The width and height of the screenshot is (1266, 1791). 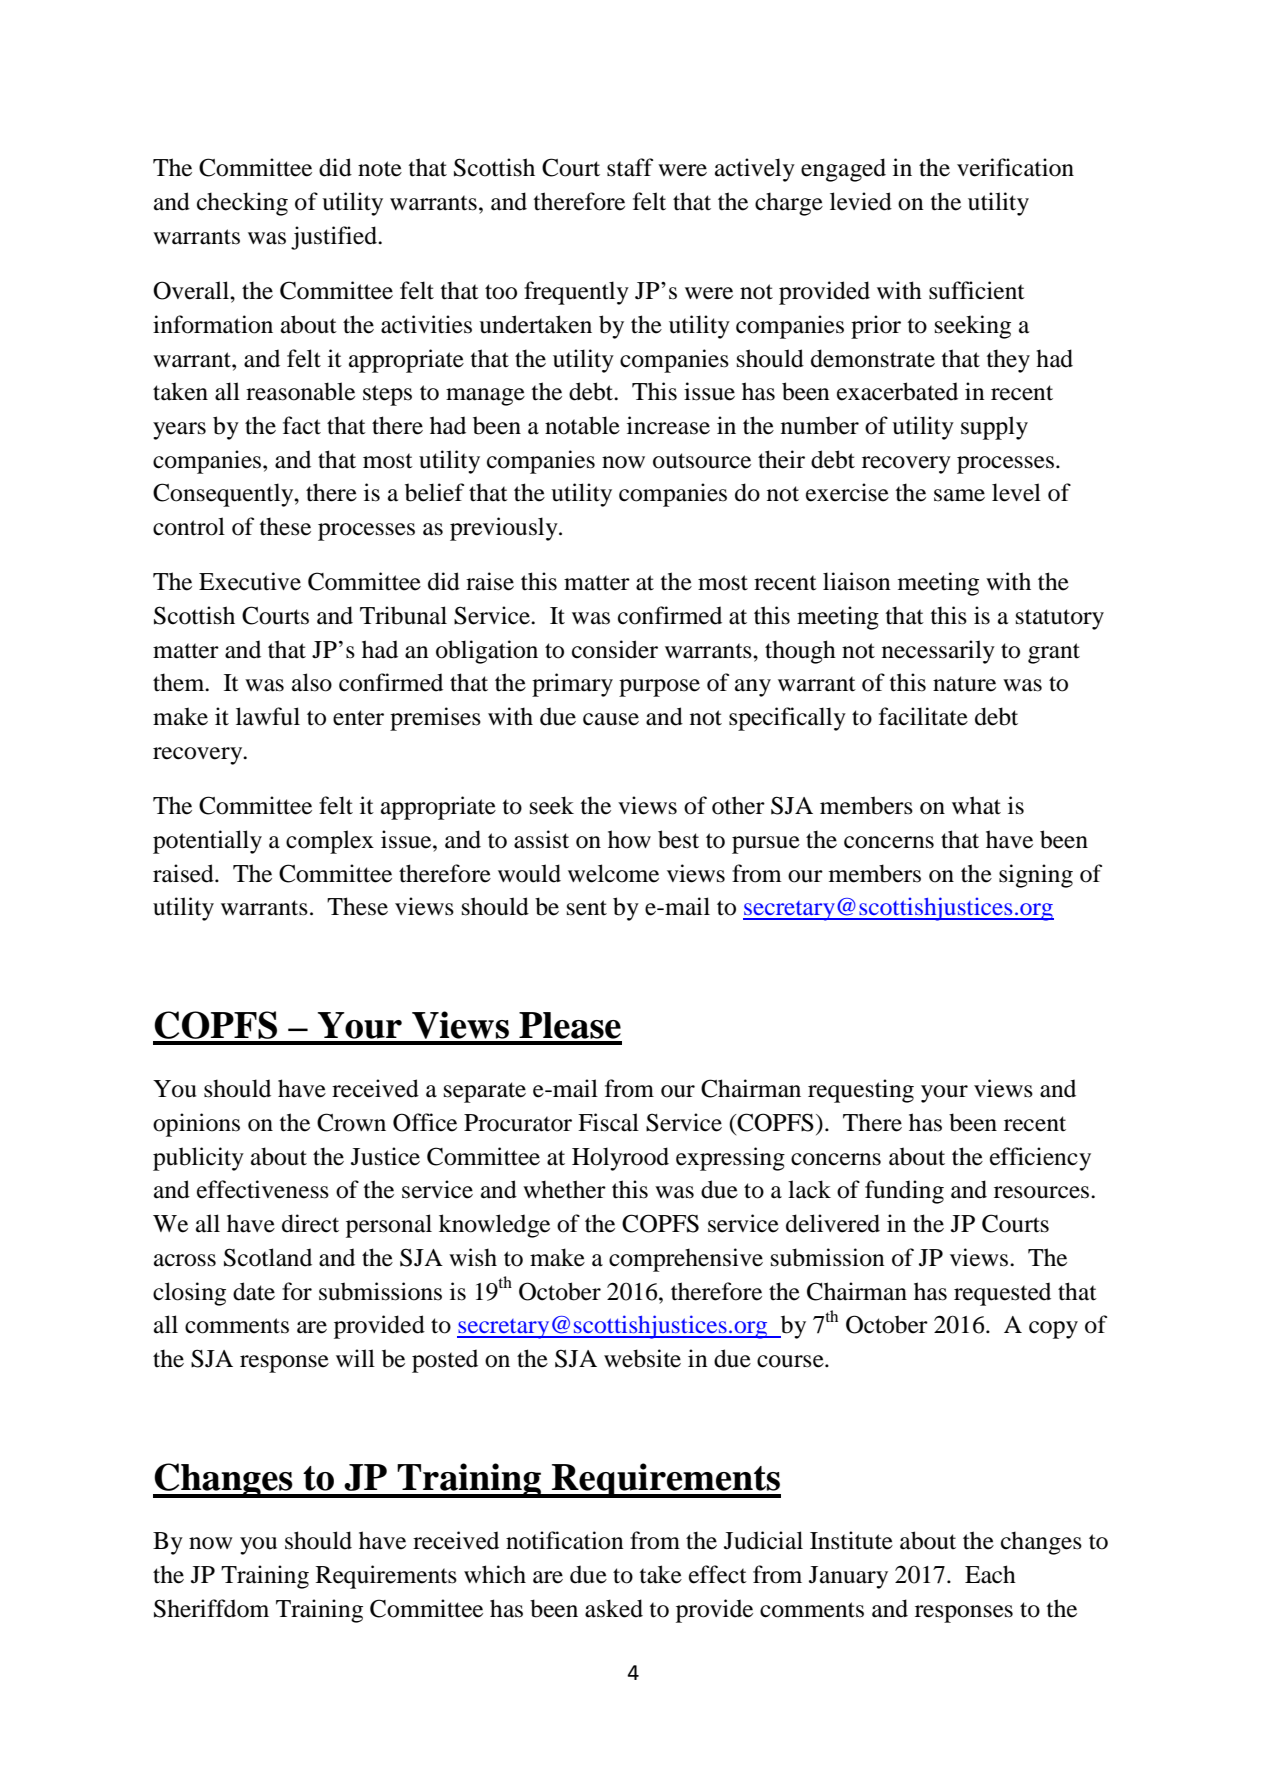 What do you see at coordinates (614, 1608) in the screenshot?
I see `asked` at bounding box center [614, 1608].
